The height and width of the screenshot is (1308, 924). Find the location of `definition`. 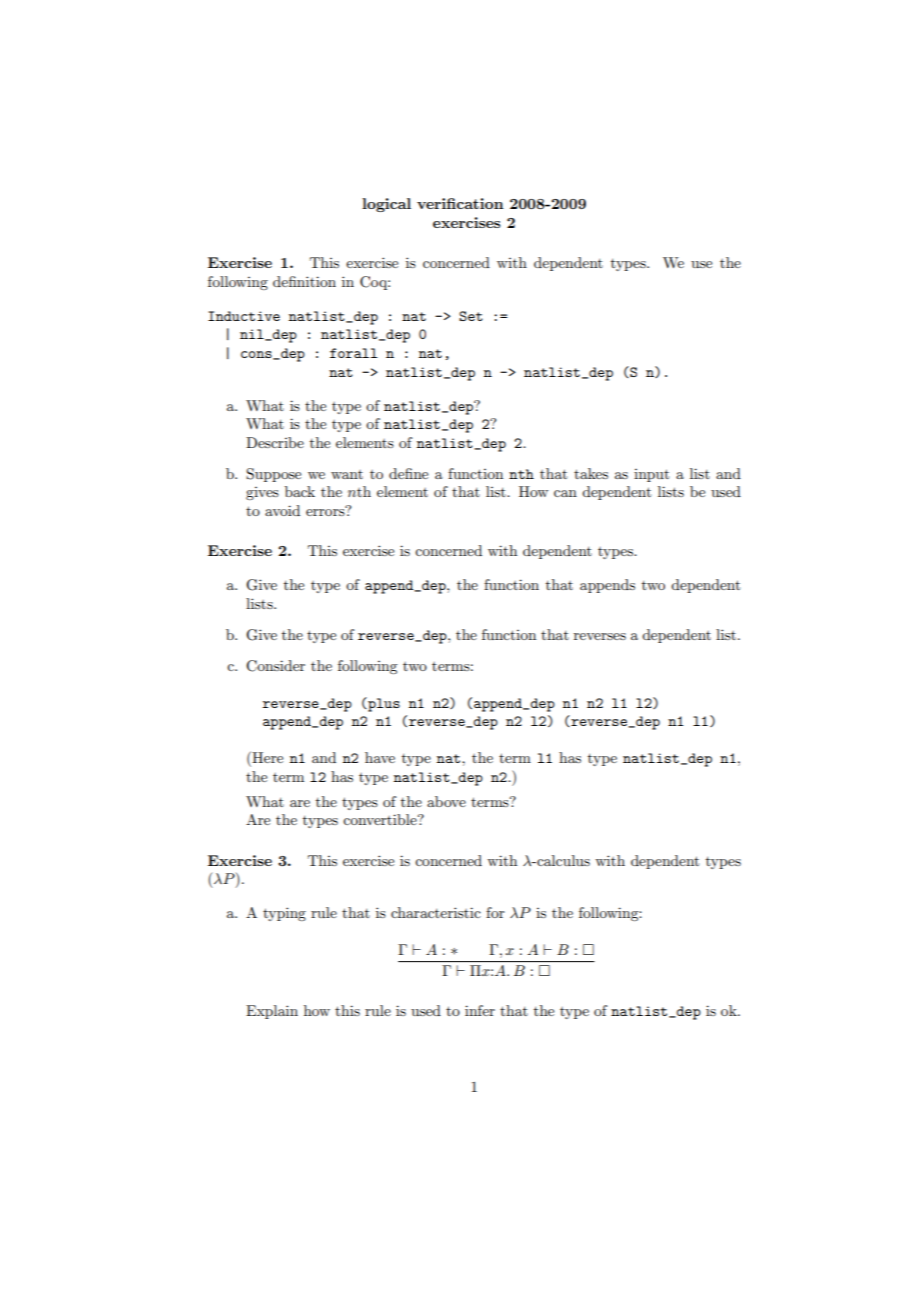

definition is located at coordinates (304, 281).
